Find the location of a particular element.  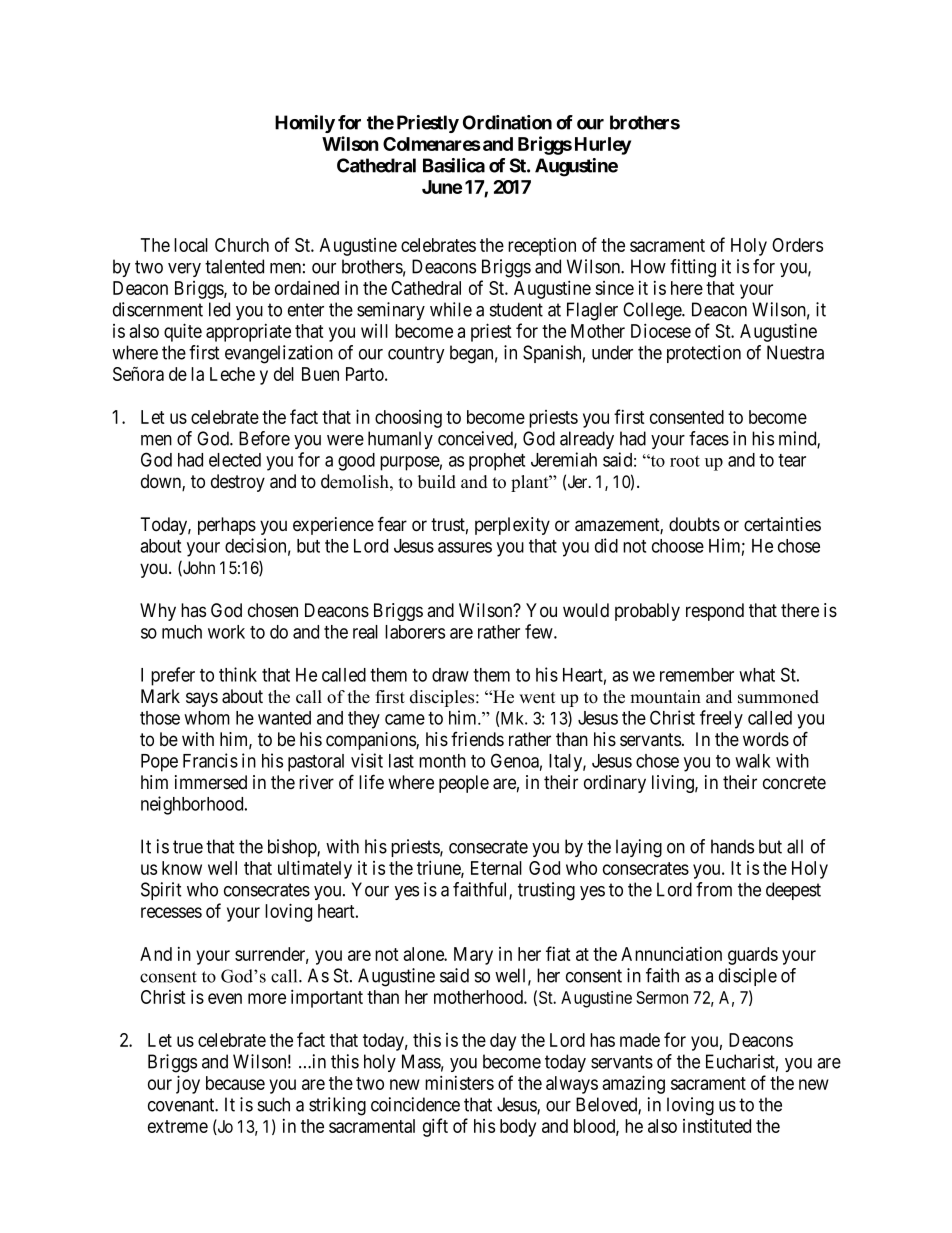

work is located at coordinates (226, 632).
